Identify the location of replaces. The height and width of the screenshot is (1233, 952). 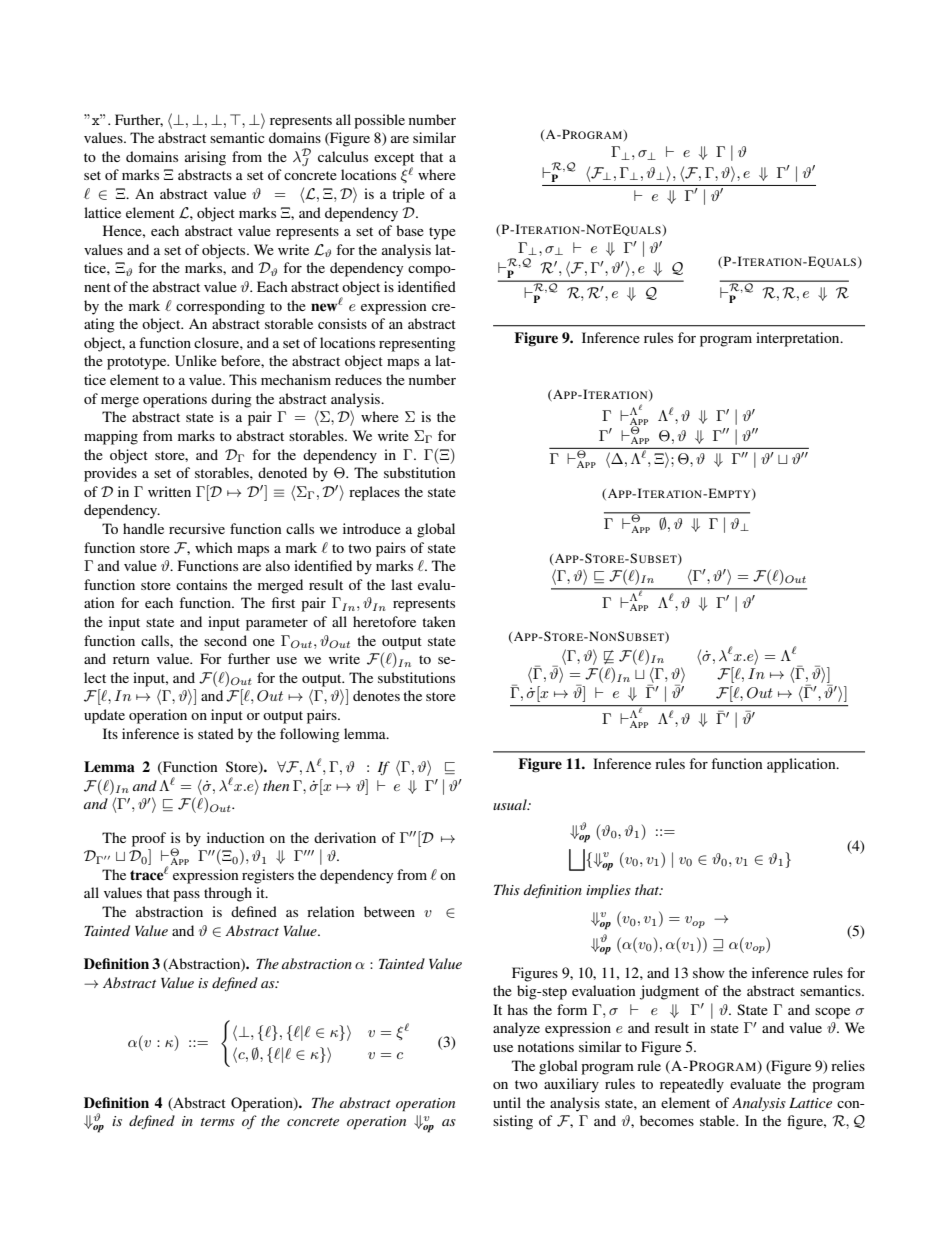
(374, 493).
